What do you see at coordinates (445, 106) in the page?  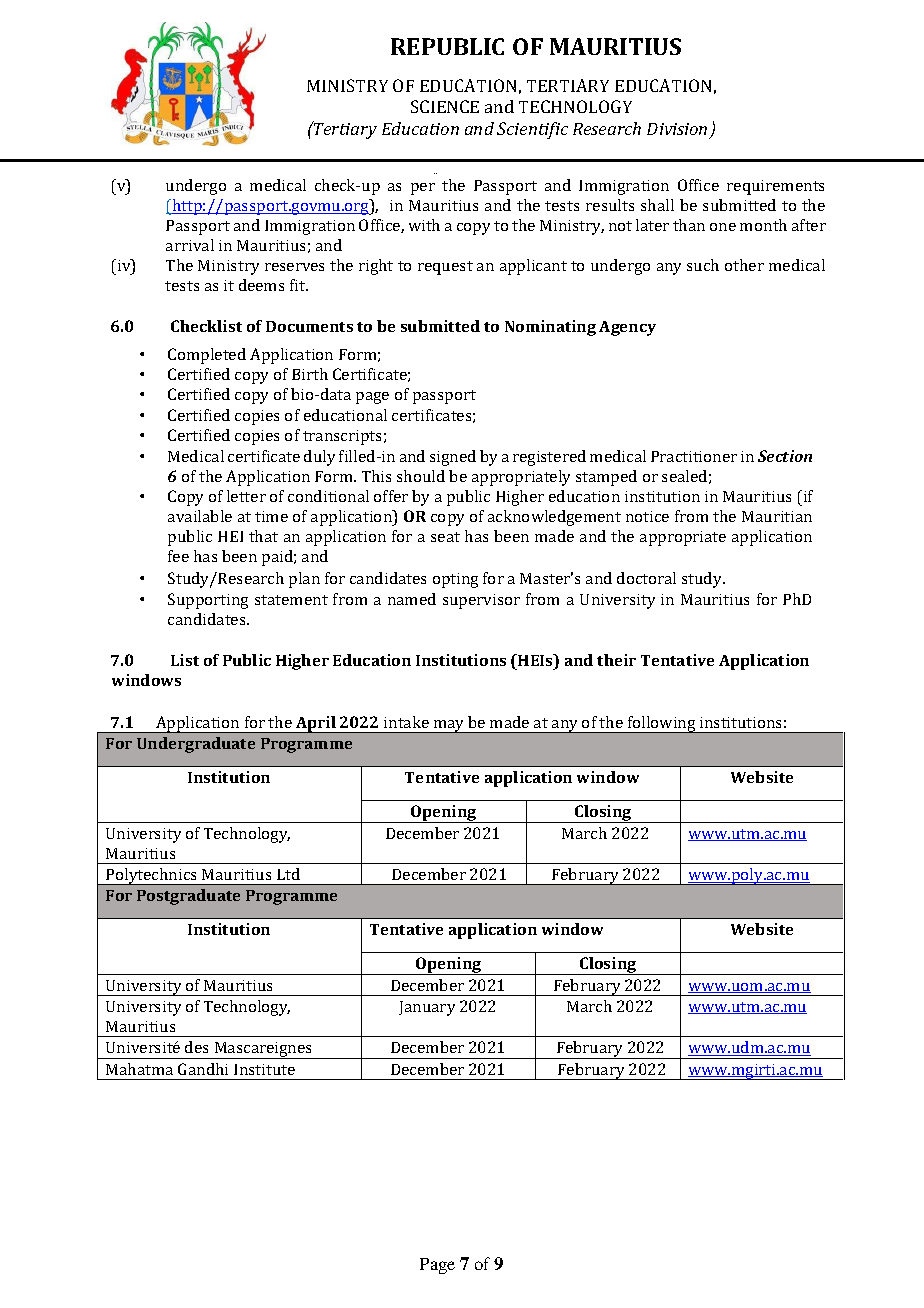 I see `SCIENCE` at bounding box center [445, 106].
